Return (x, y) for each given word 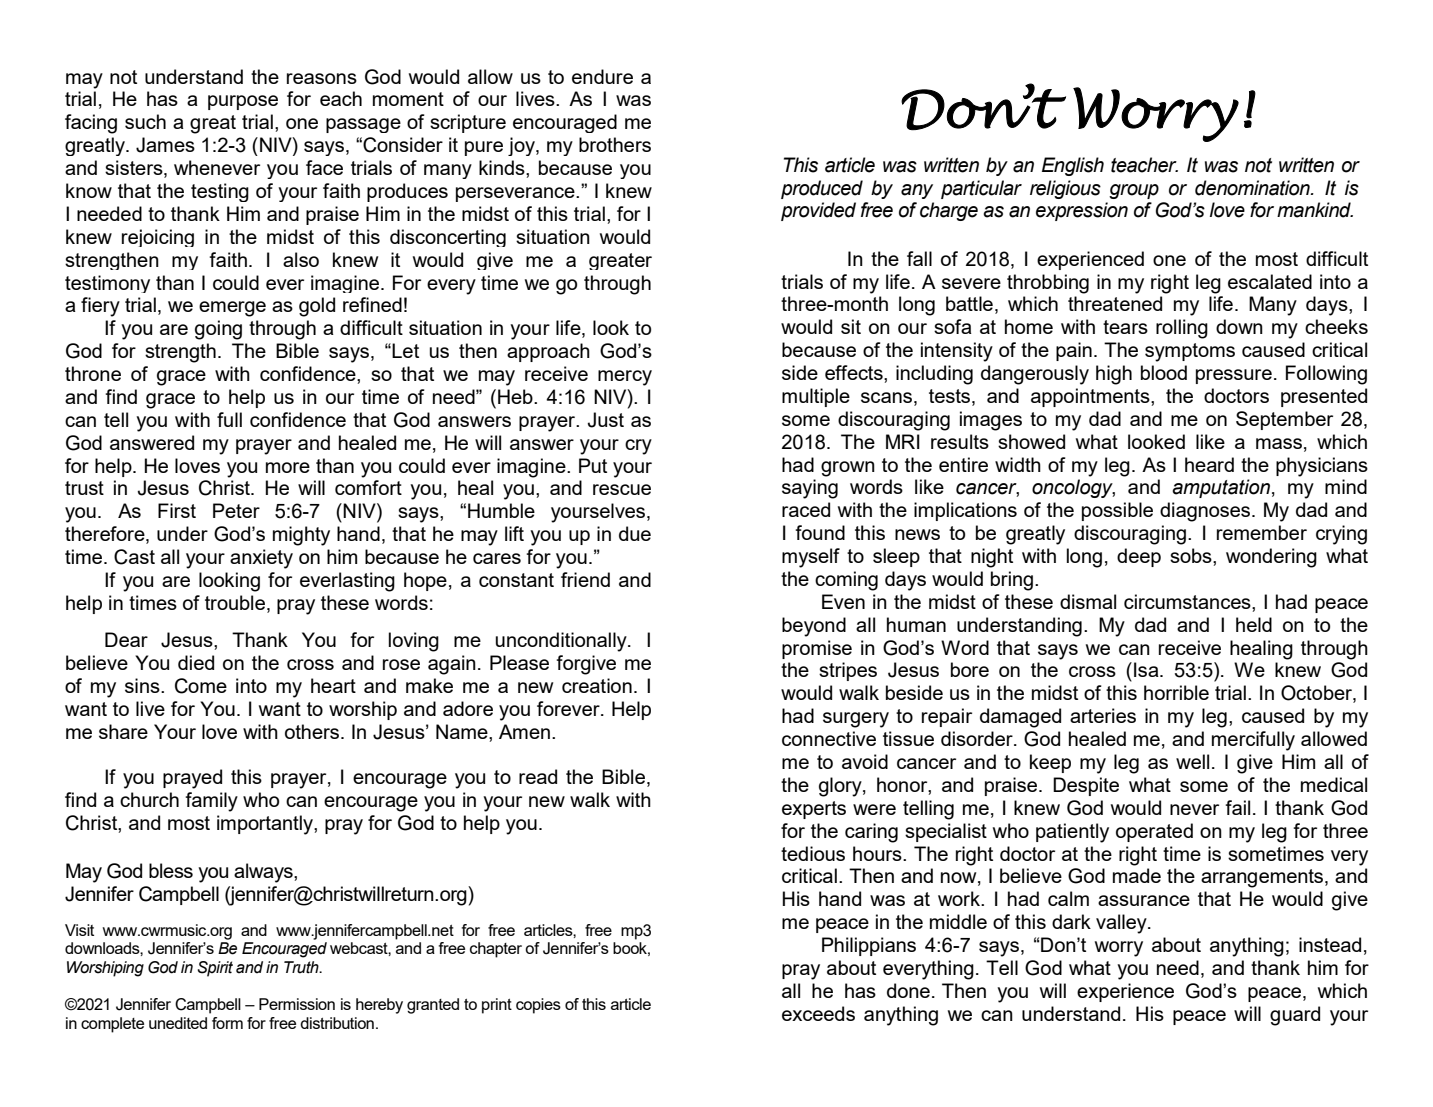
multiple (816, 397)
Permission (297, 1004)
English (1073, 166)
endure (602, 76)
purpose (243, 102)
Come (201, 686)
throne (93, 373)
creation (597, 685)
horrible (1176, 692)
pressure (1234, 376)
